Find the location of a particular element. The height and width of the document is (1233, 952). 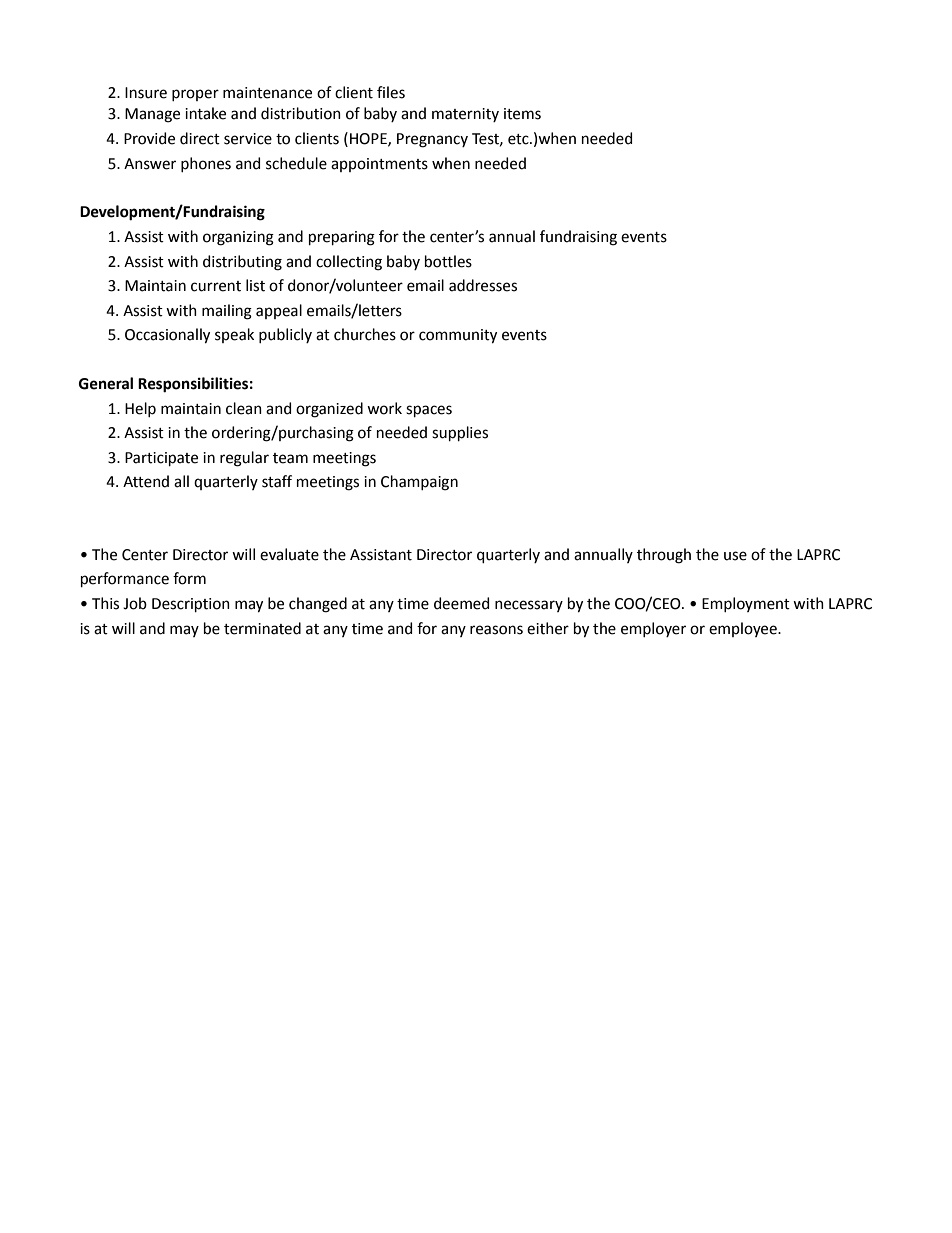

maternity is located at coordinates (465, 115).
